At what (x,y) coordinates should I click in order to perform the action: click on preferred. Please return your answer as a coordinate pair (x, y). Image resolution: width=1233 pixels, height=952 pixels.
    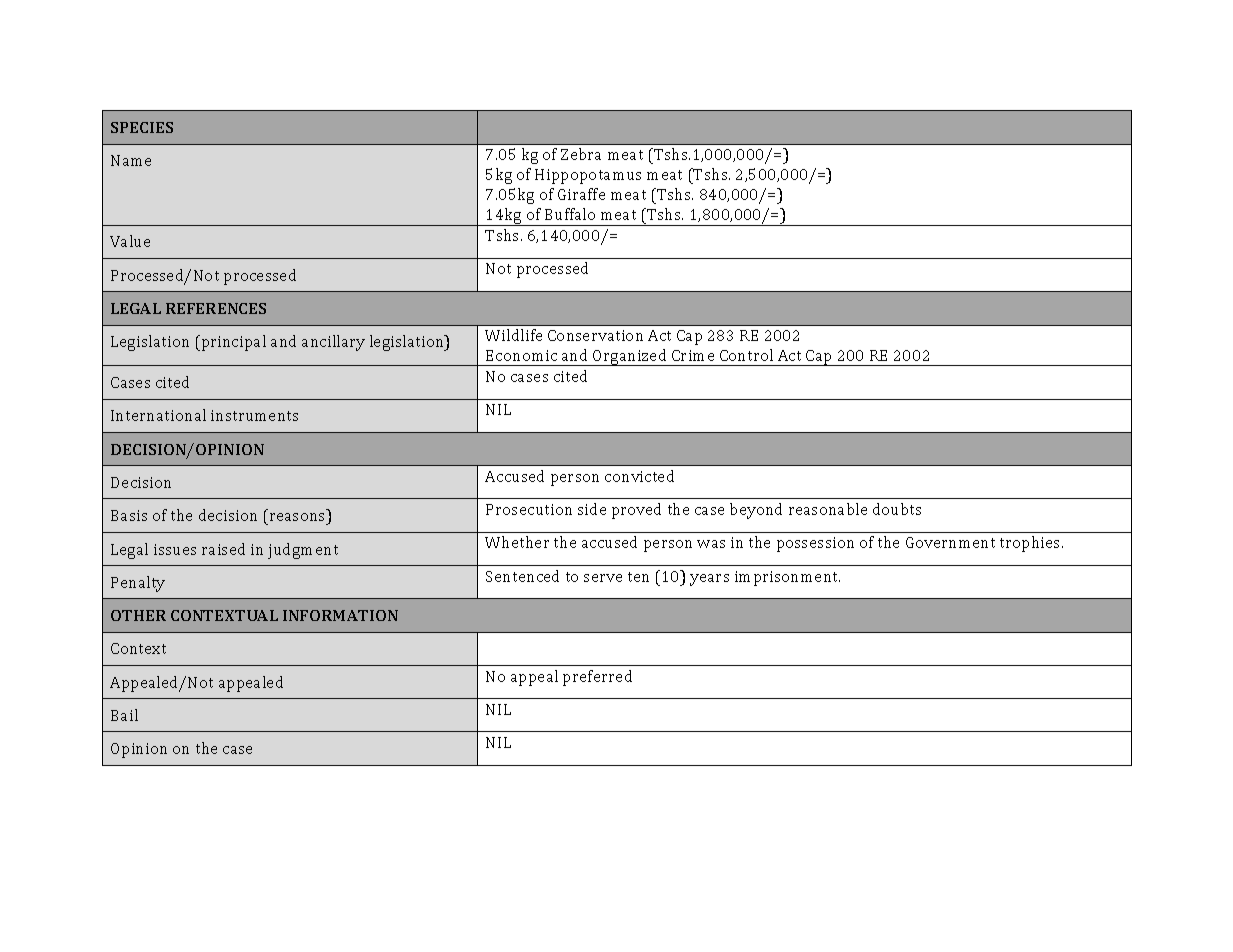
    Looking at the image, I should click on (597, 678).
